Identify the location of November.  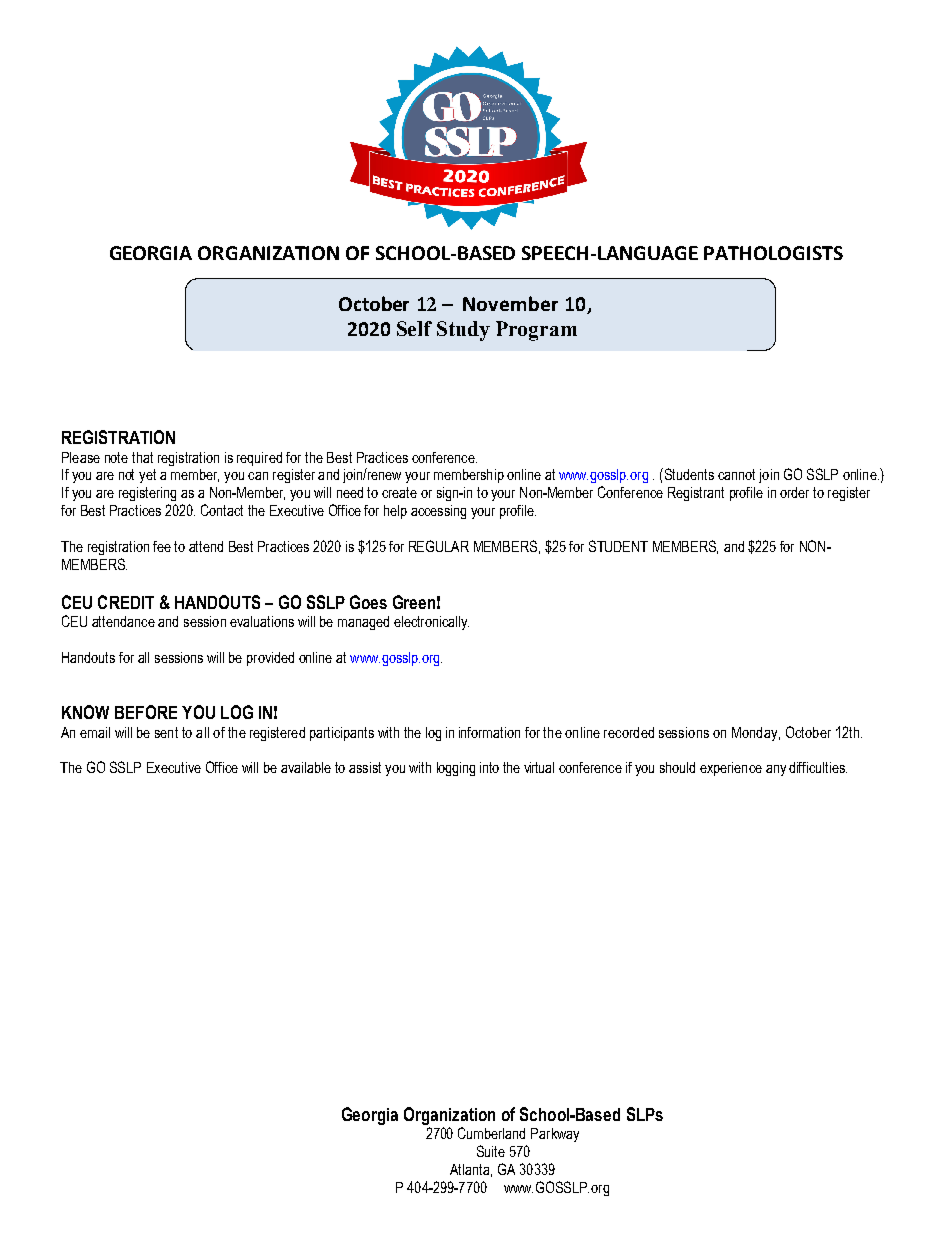
(510, 303).
